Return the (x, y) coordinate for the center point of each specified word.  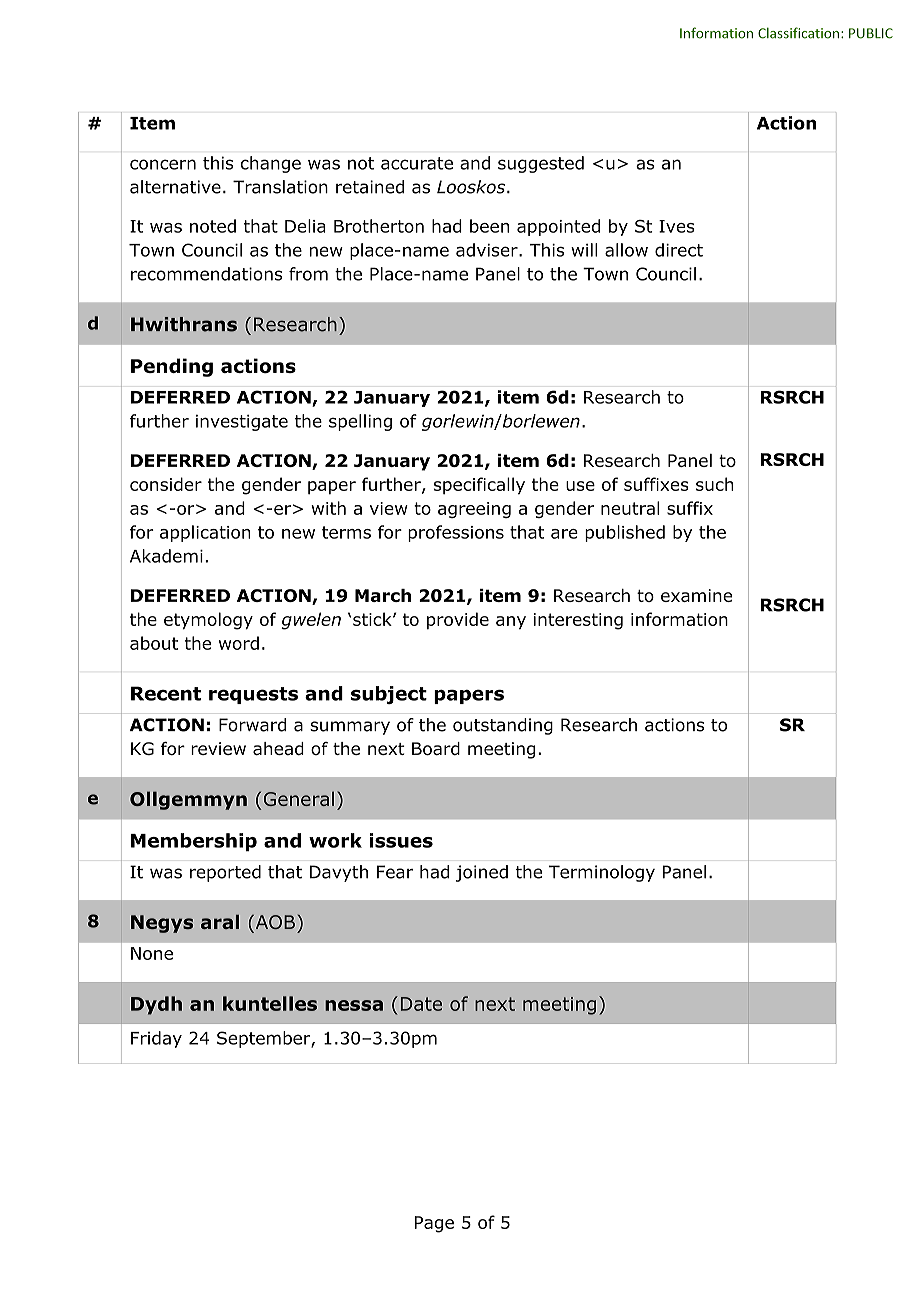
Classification (798, 33)
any (511, 623)
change (271, 164)
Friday (156, 1039)
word (239, 643)
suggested (541, 164)
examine (696, 595)
